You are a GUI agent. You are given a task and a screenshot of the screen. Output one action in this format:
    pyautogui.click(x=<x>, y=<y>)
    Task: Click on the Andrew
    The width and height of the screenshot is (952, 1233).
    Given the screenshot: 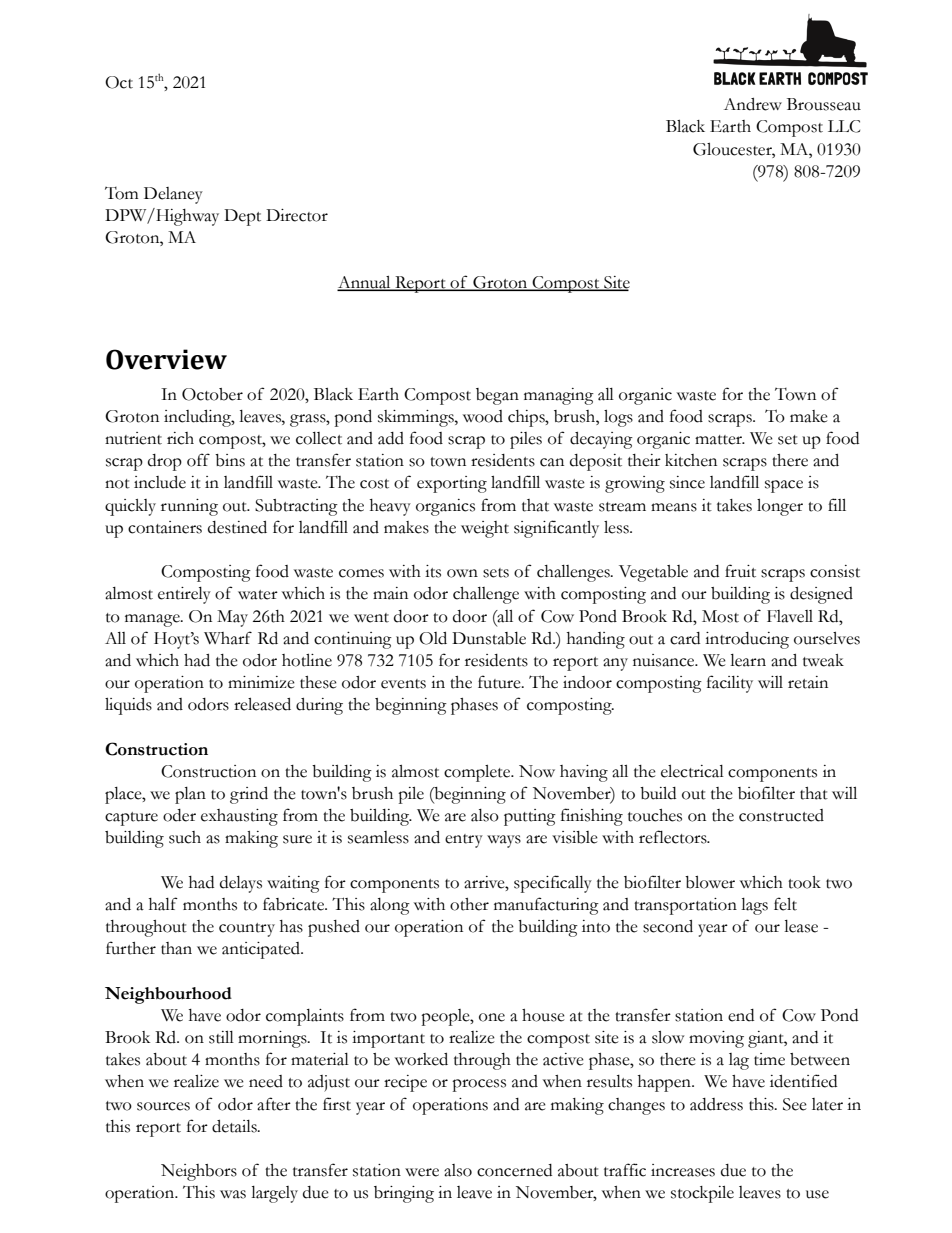 What is the action you would take?
    pyautogui.click(x=753, y=104)
